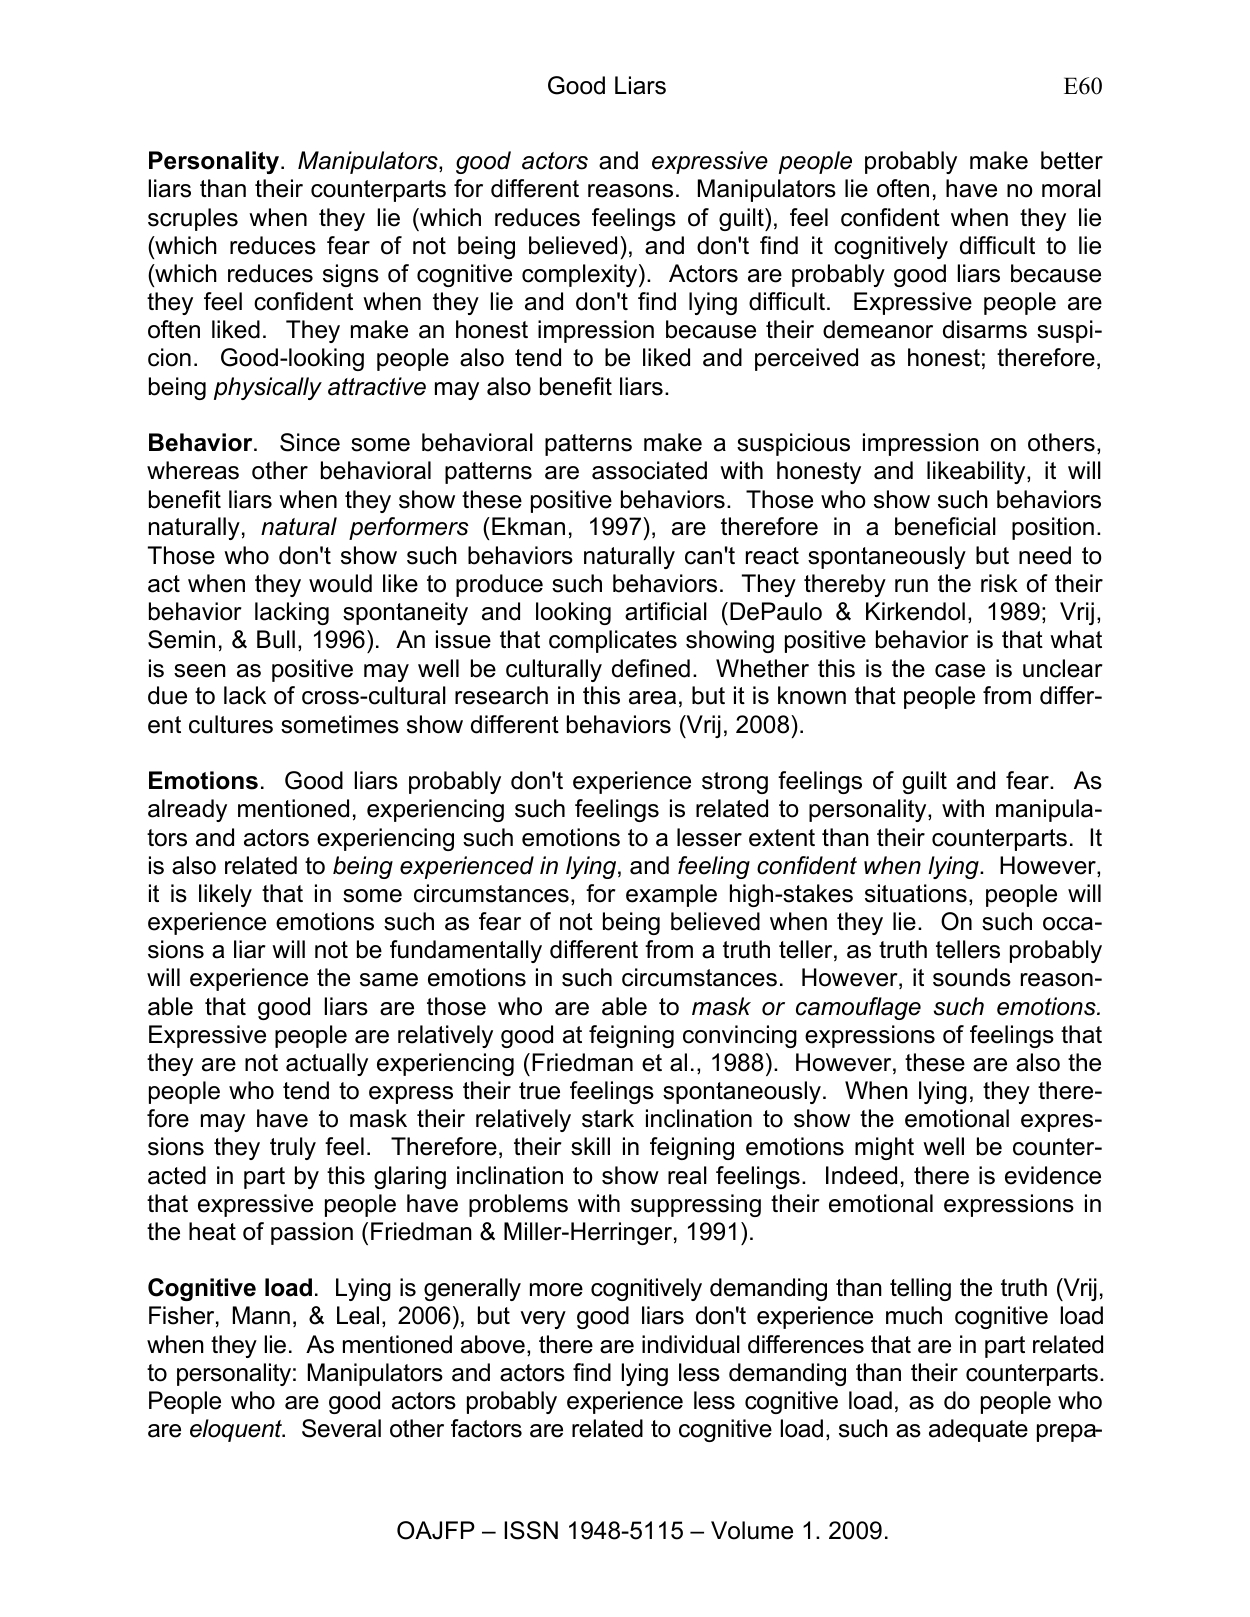  What do you see at coordinates (237, 1430) in the screenshot?
I see `eloquent` at bounding box center [237, 1430].
